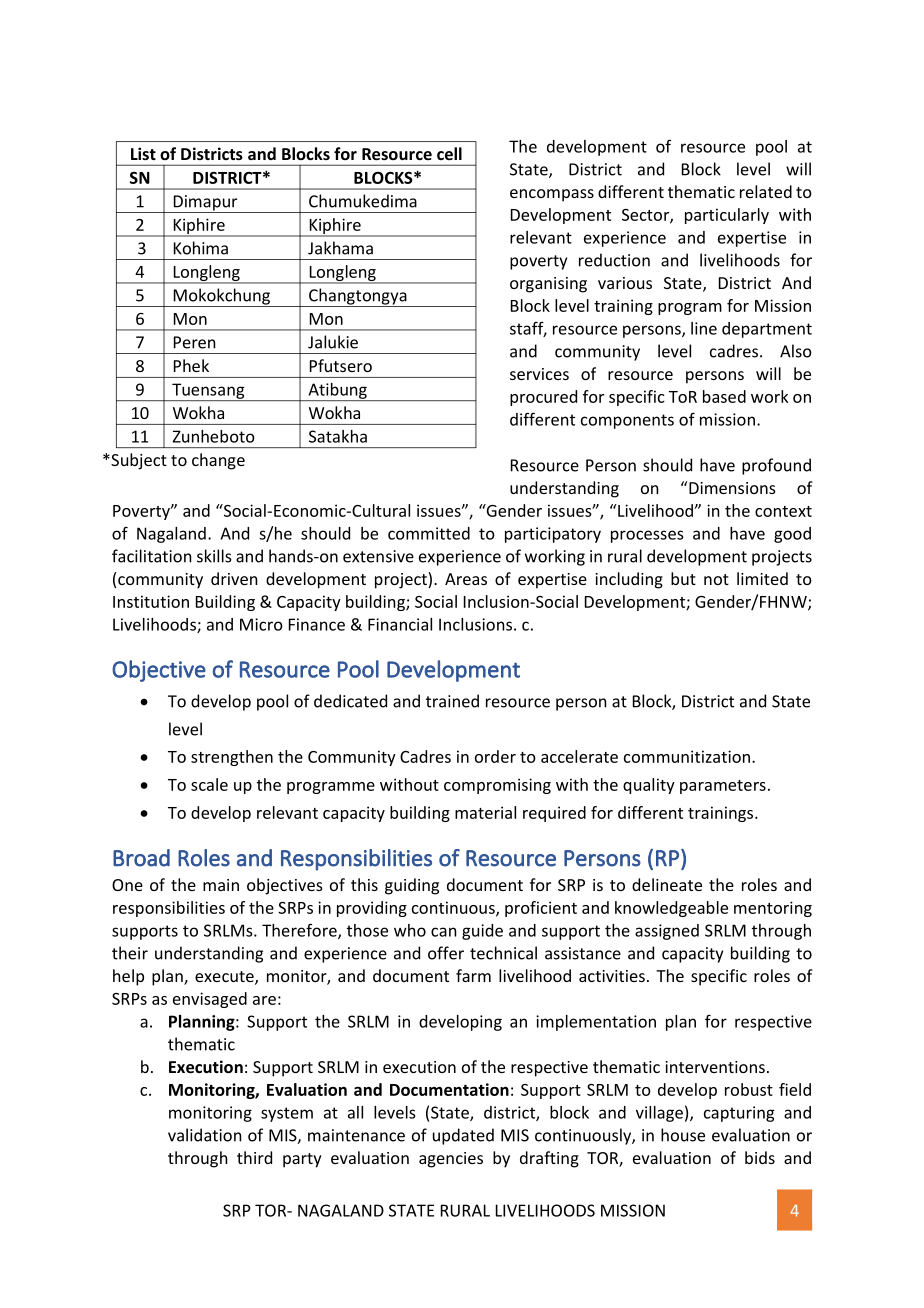  What do you see at coordinates (724, 396) in the screenshot?
I see `based` at bounding box center [724, 396].
